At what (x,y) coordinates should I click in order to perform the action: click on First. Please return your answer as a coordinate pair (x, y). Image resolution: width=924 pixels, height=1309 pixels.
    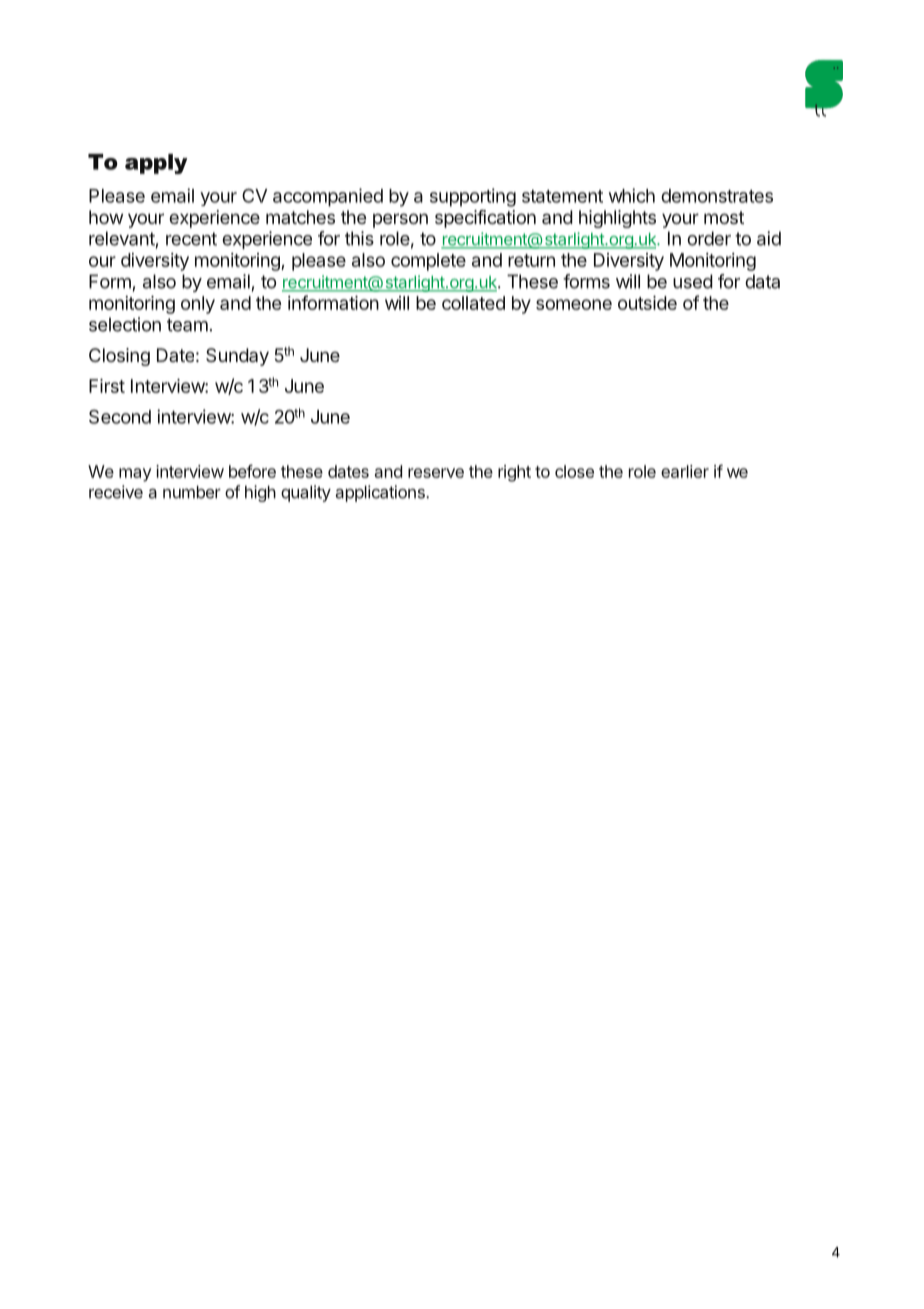
    Looking at the image, I should click on (107, 386).
